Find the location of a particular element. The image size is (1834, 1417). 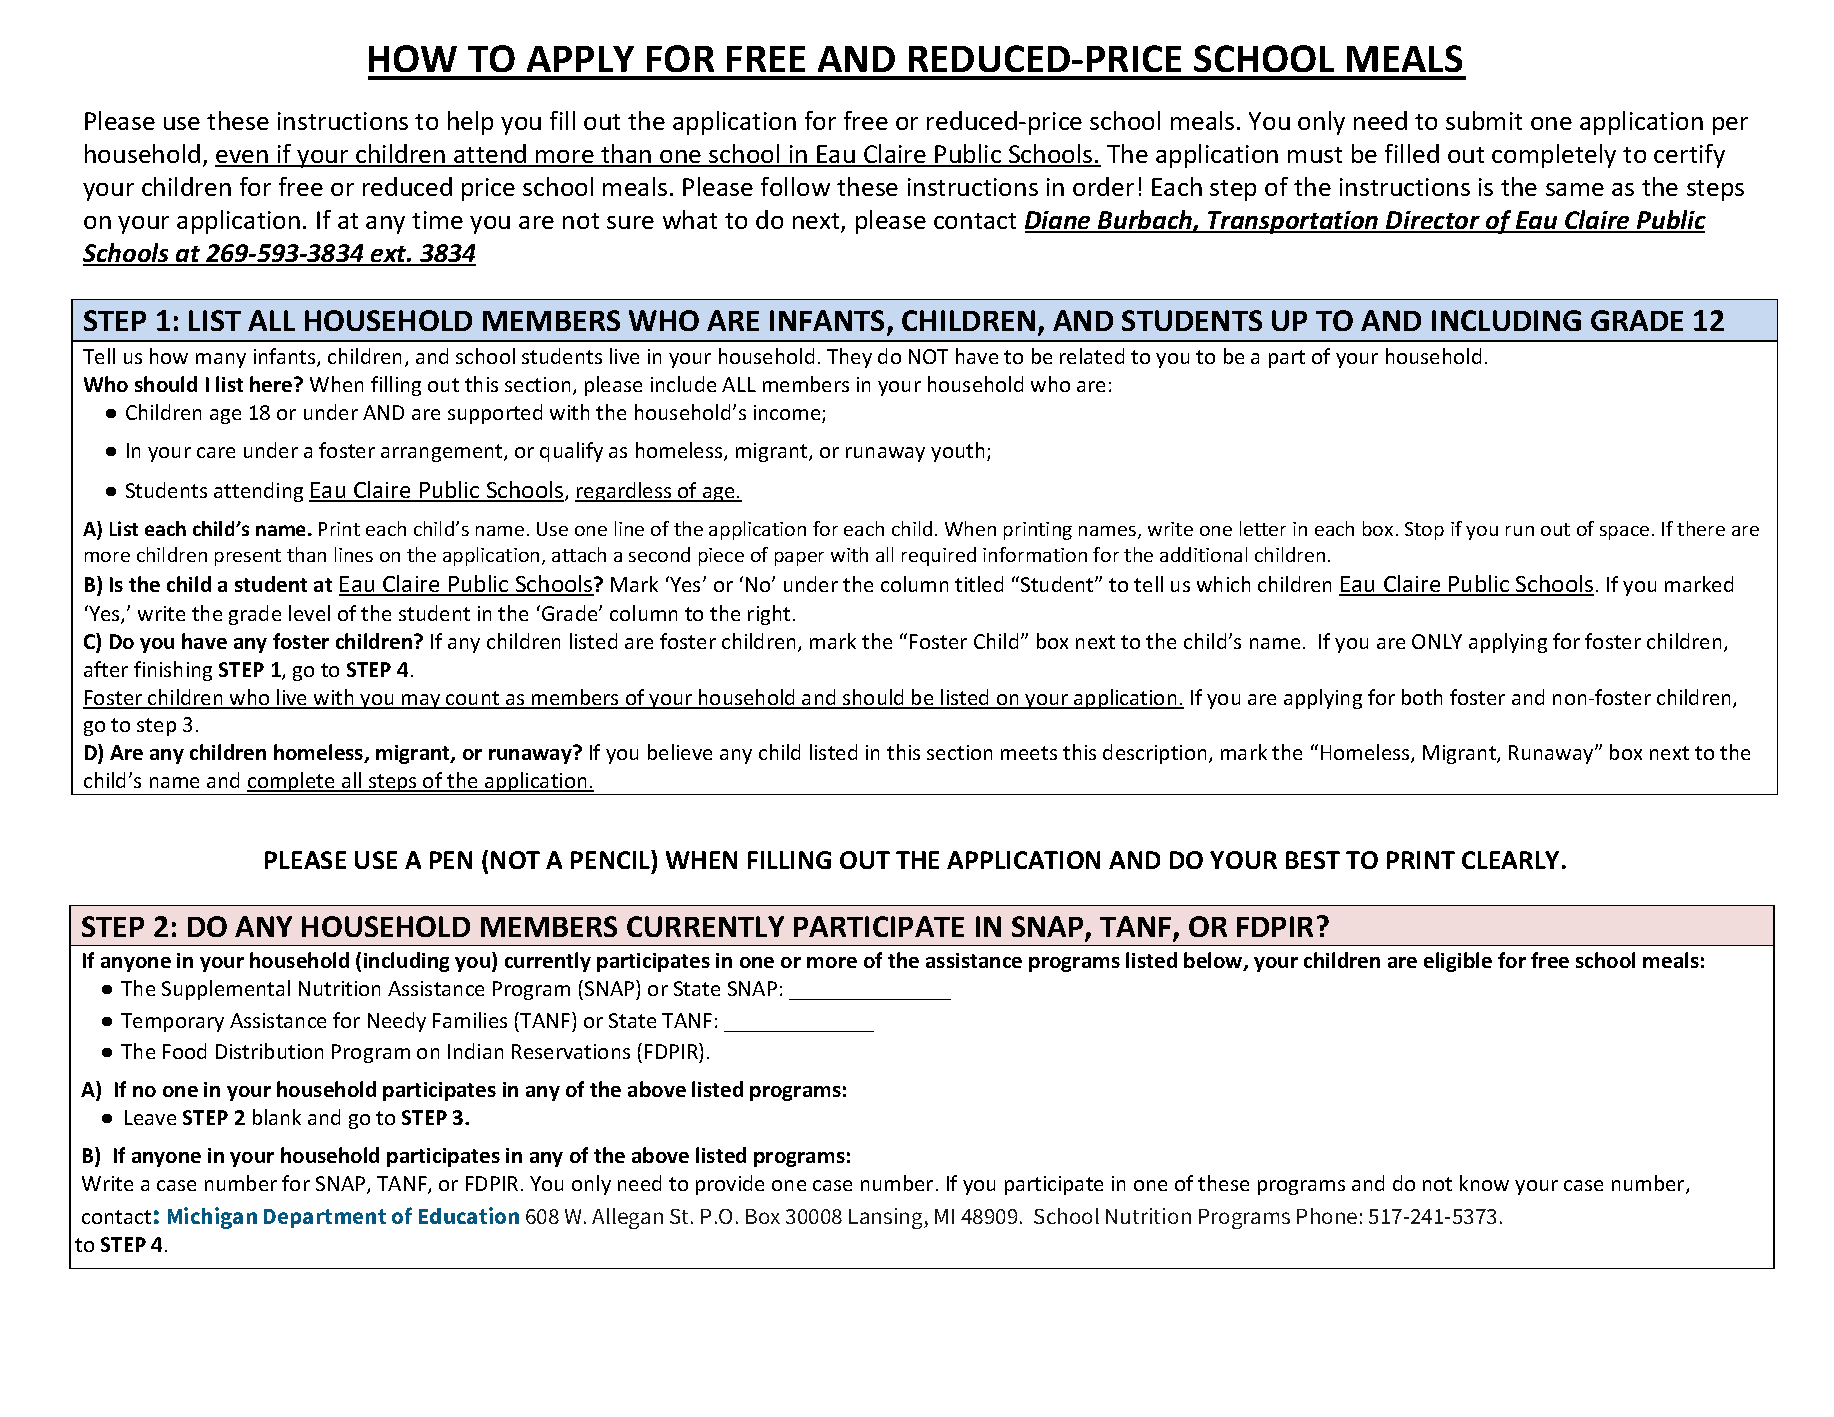

submit is located at coordinates (1484, 120).
